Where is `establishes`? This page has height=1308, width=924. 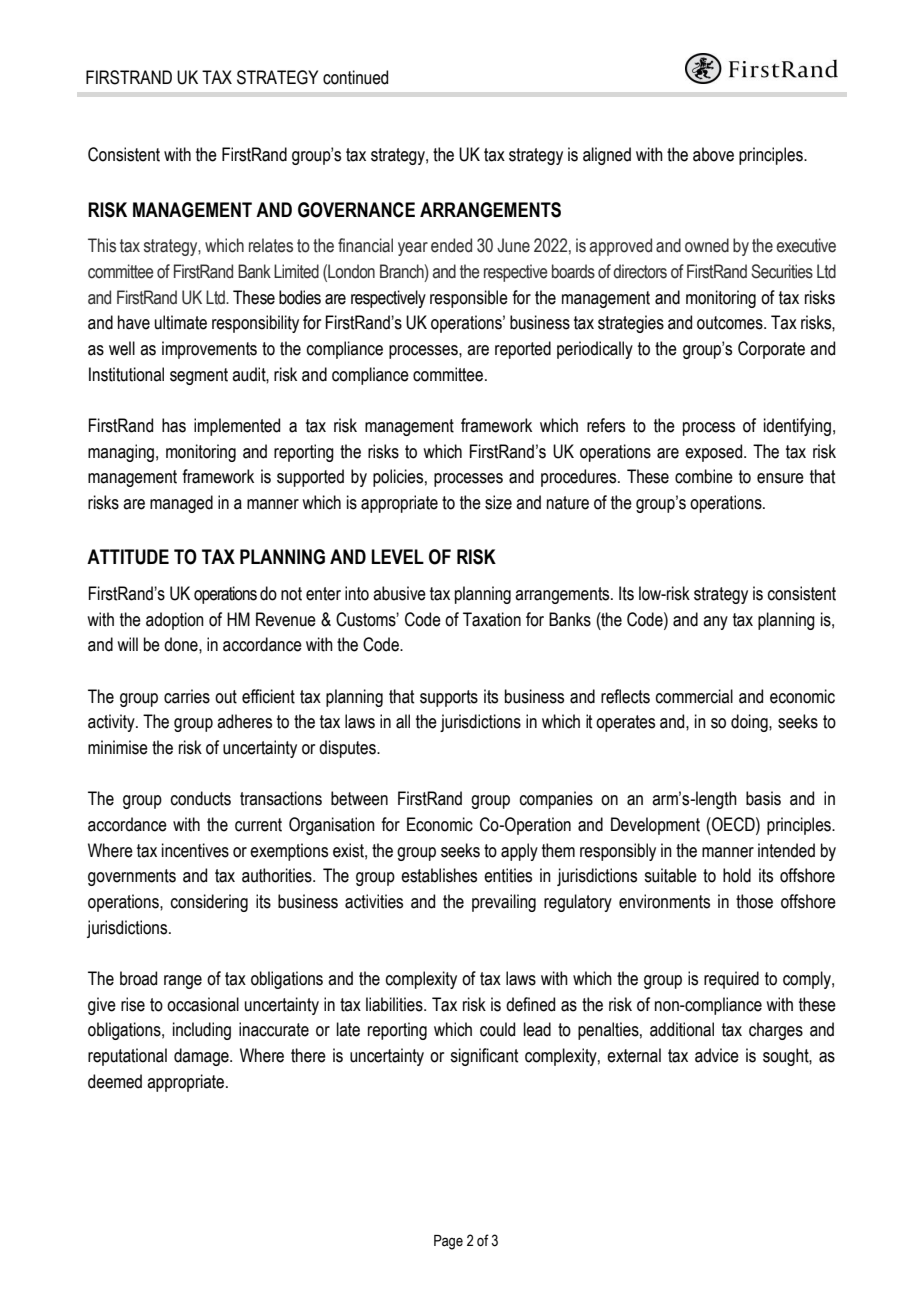 establishes is located at coordinates (439, 875).
